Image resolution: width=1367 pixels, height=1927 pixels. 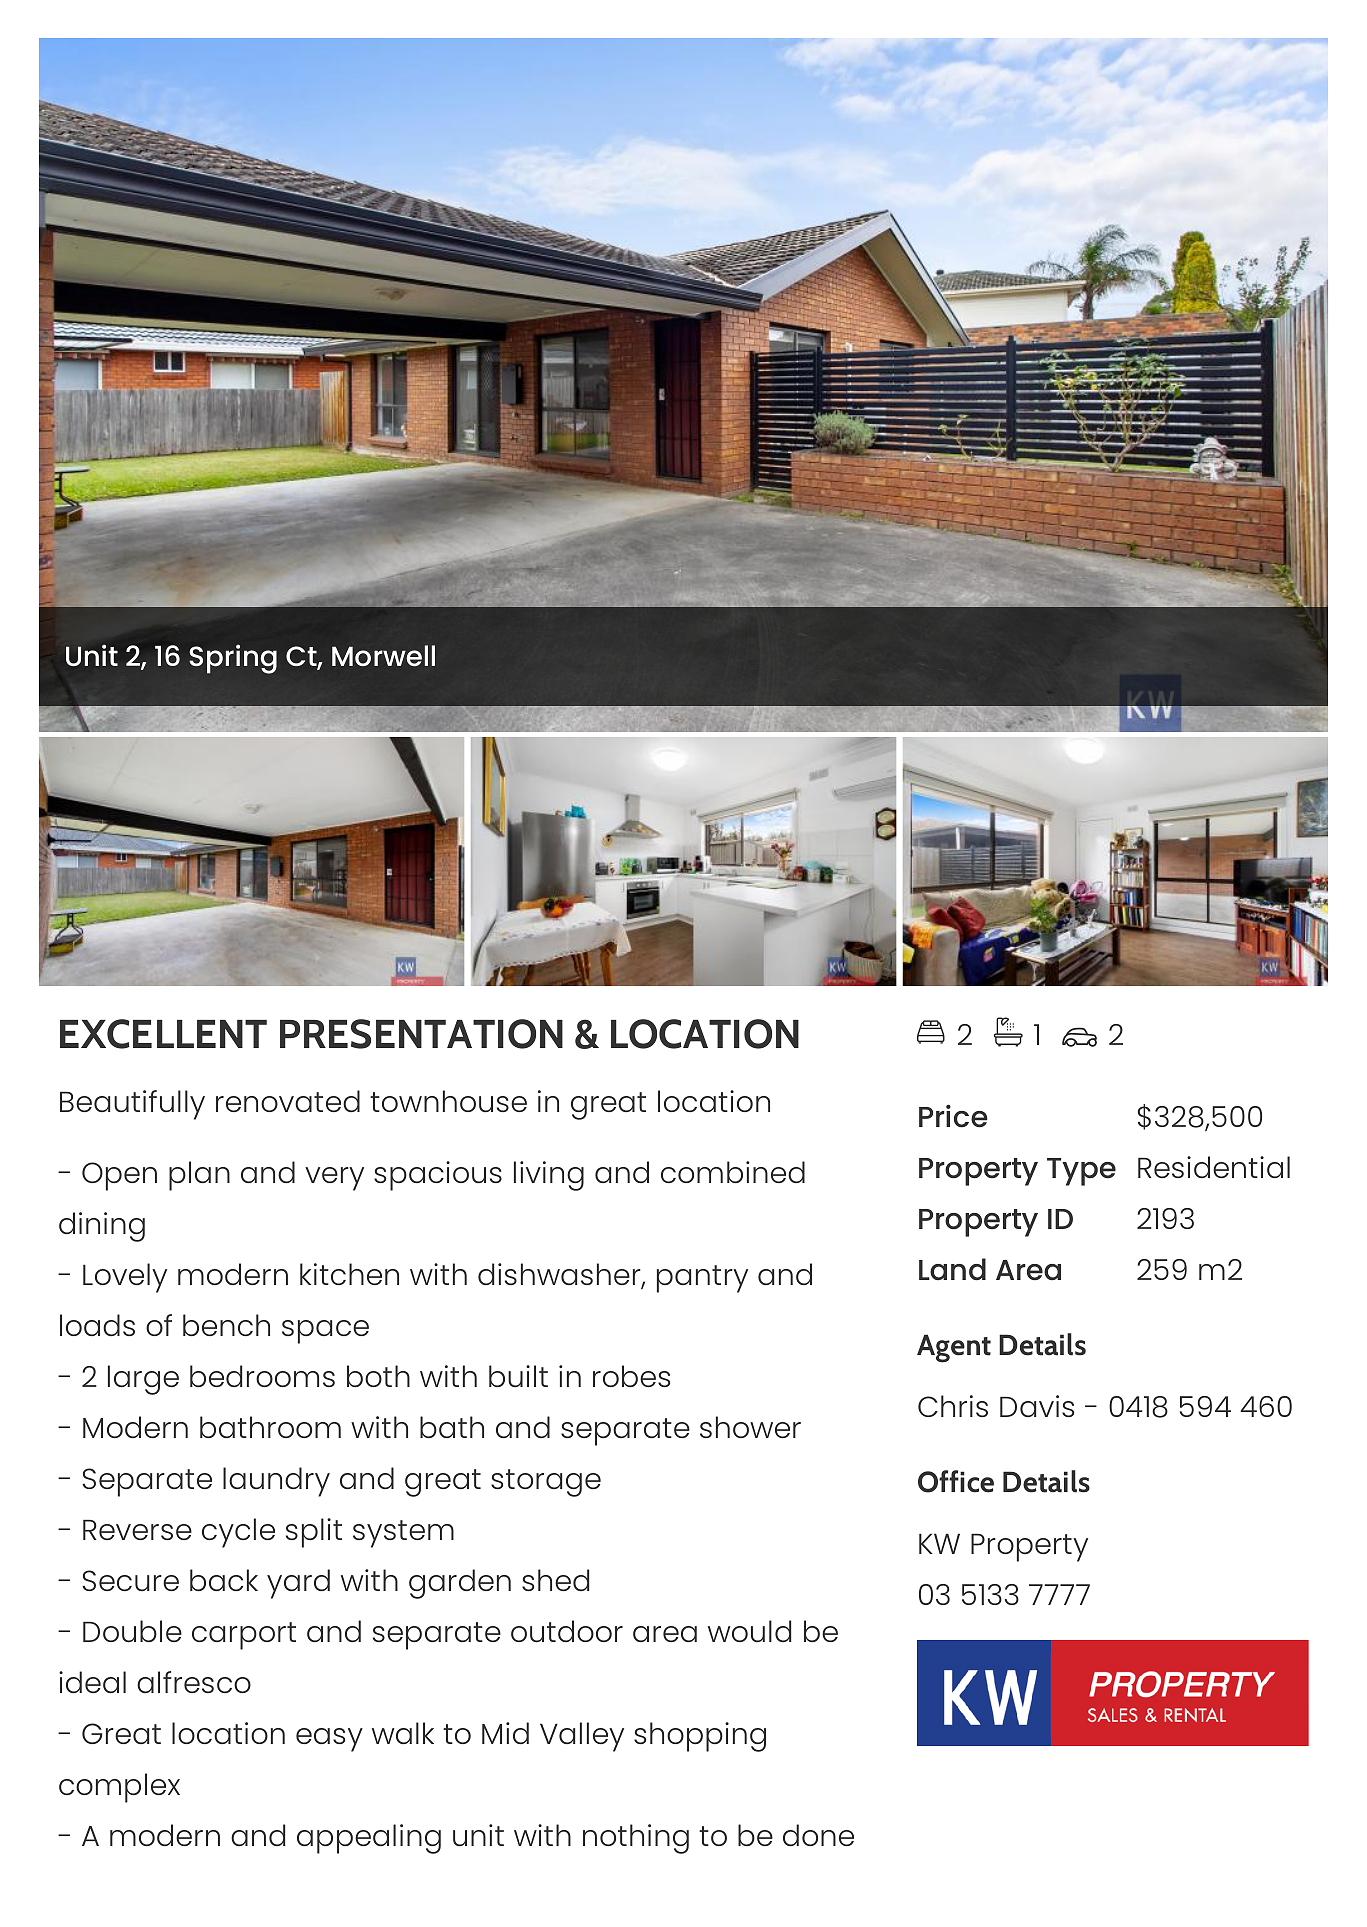 I want to click on nothing, so click(x=636, y=1839).
